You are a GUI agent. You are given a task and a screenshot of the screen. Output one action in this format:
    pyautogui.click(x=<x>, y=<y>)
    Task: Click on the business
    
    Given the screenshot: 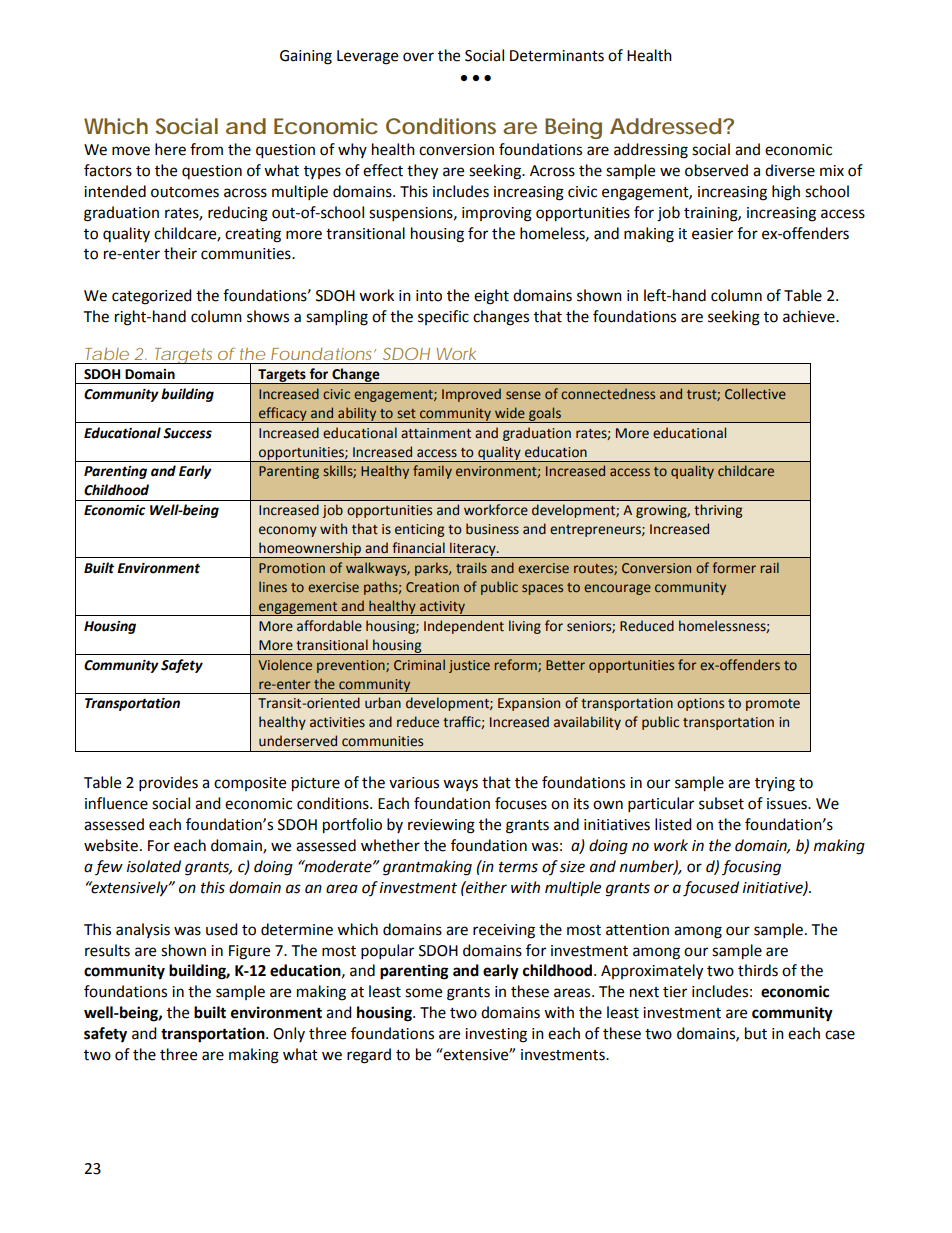 What is the action you would take?
    pyautogui.click(x=492, y=529)
